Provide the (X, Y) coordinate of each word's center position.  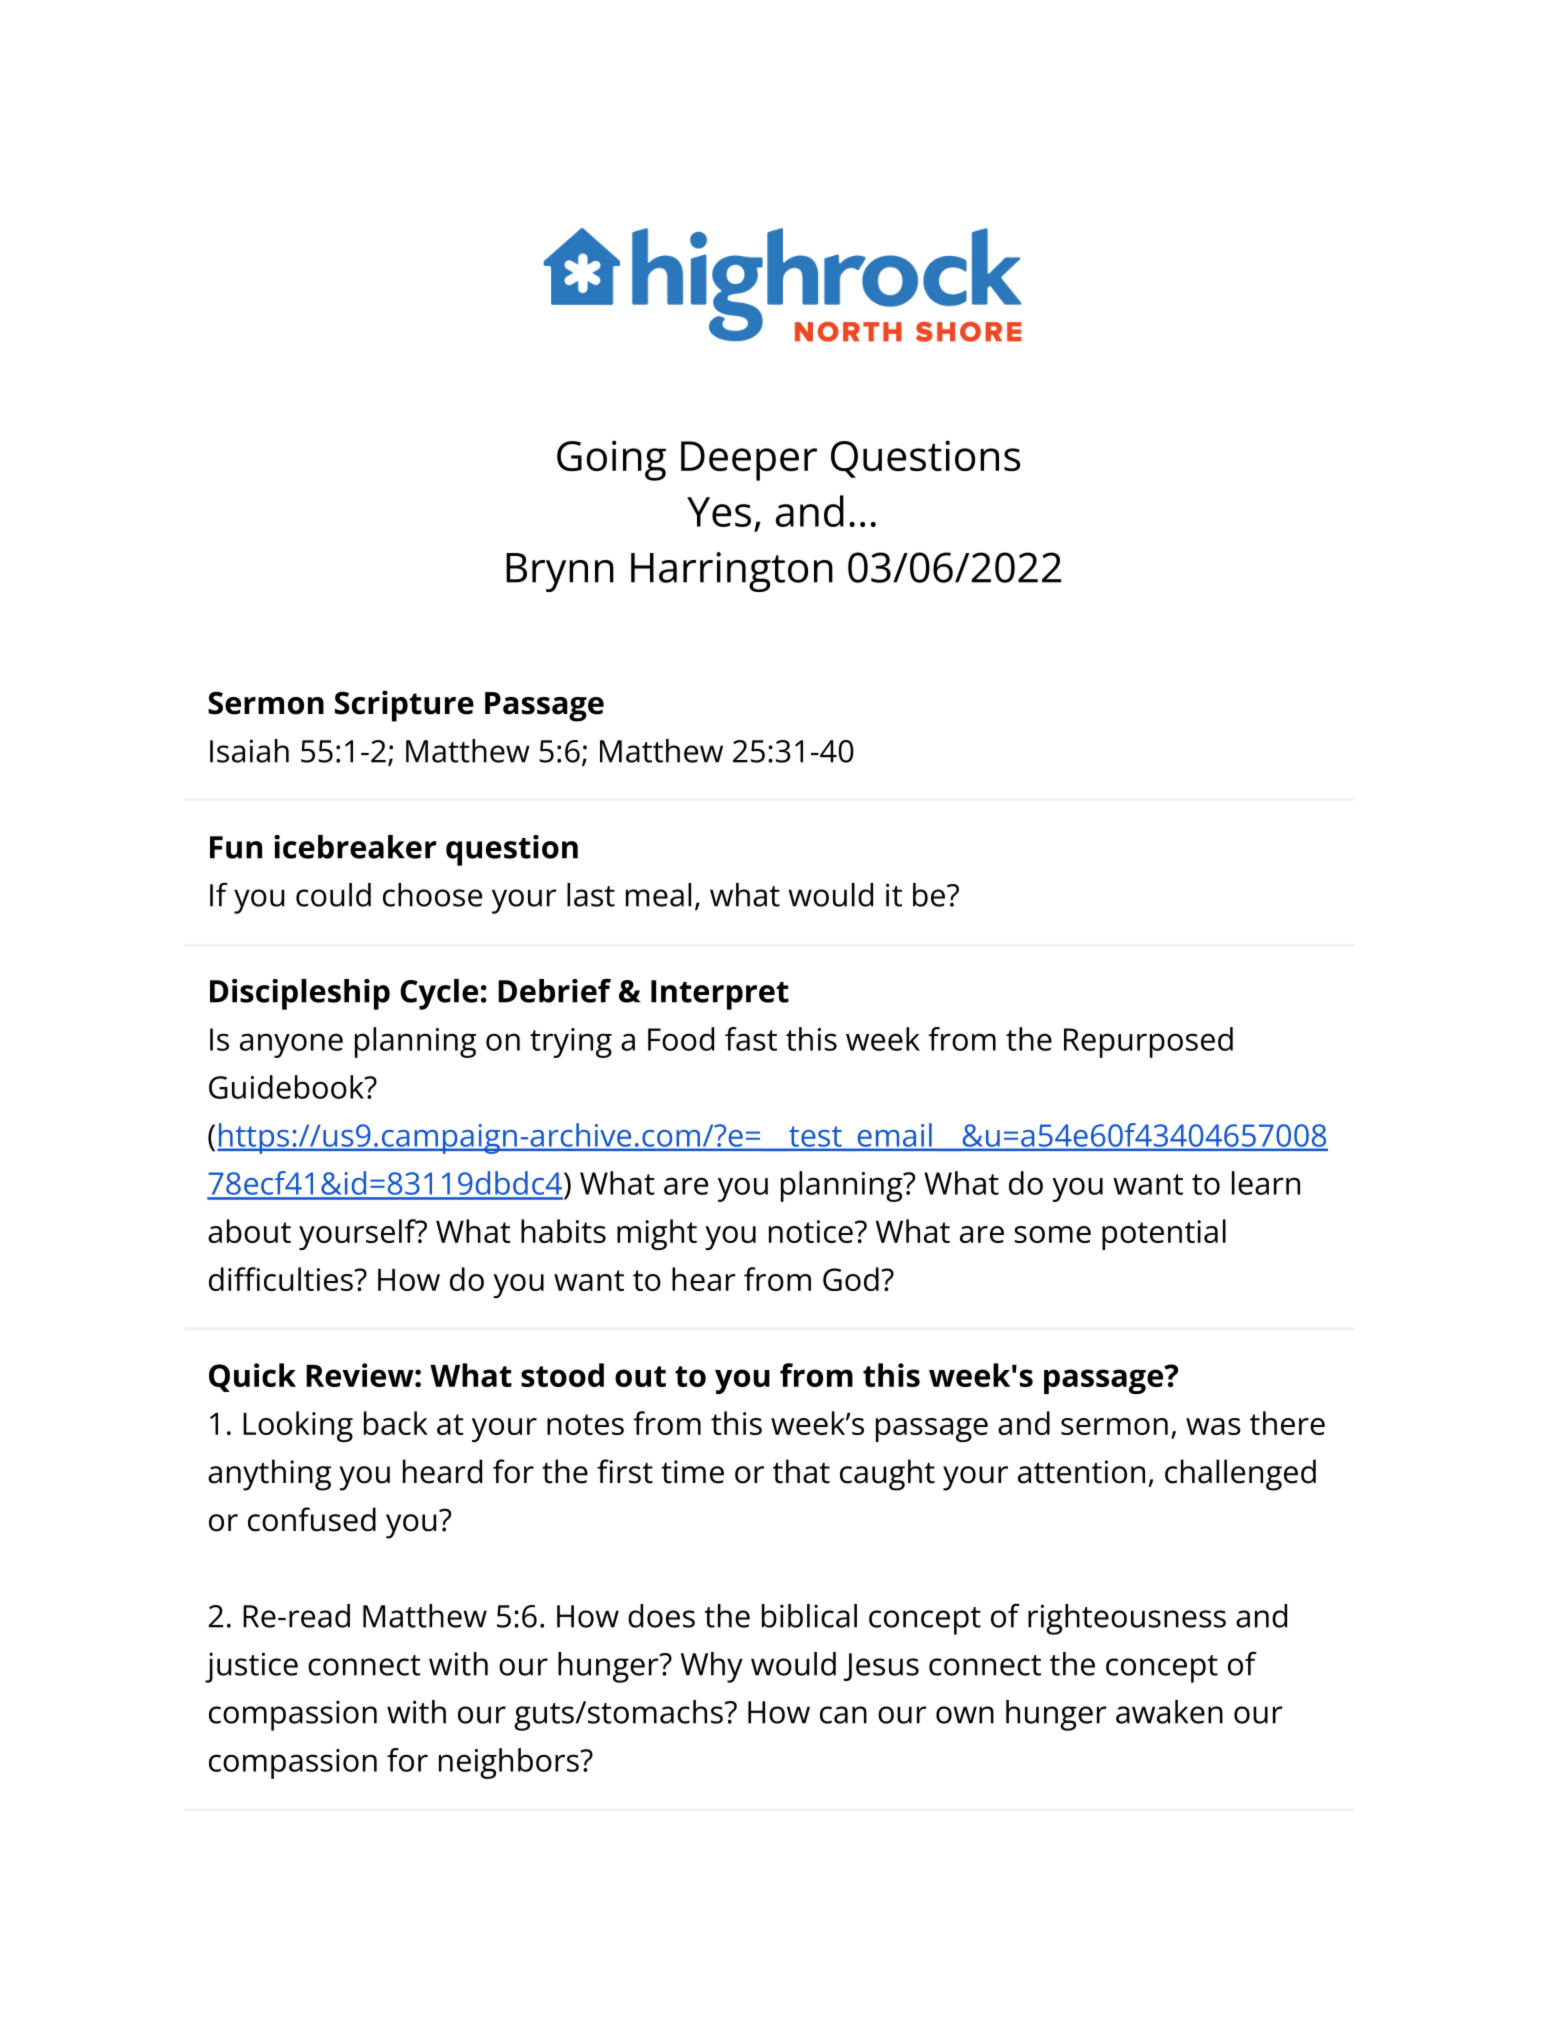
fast (751, 1039)
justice (251, 1667)
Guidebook (287, 1087)
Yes (719, 512)
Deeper (749, 461)
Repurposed (1148, 1042)
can (843, 1715)
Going (611, 460)
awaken (1169, 1712)
